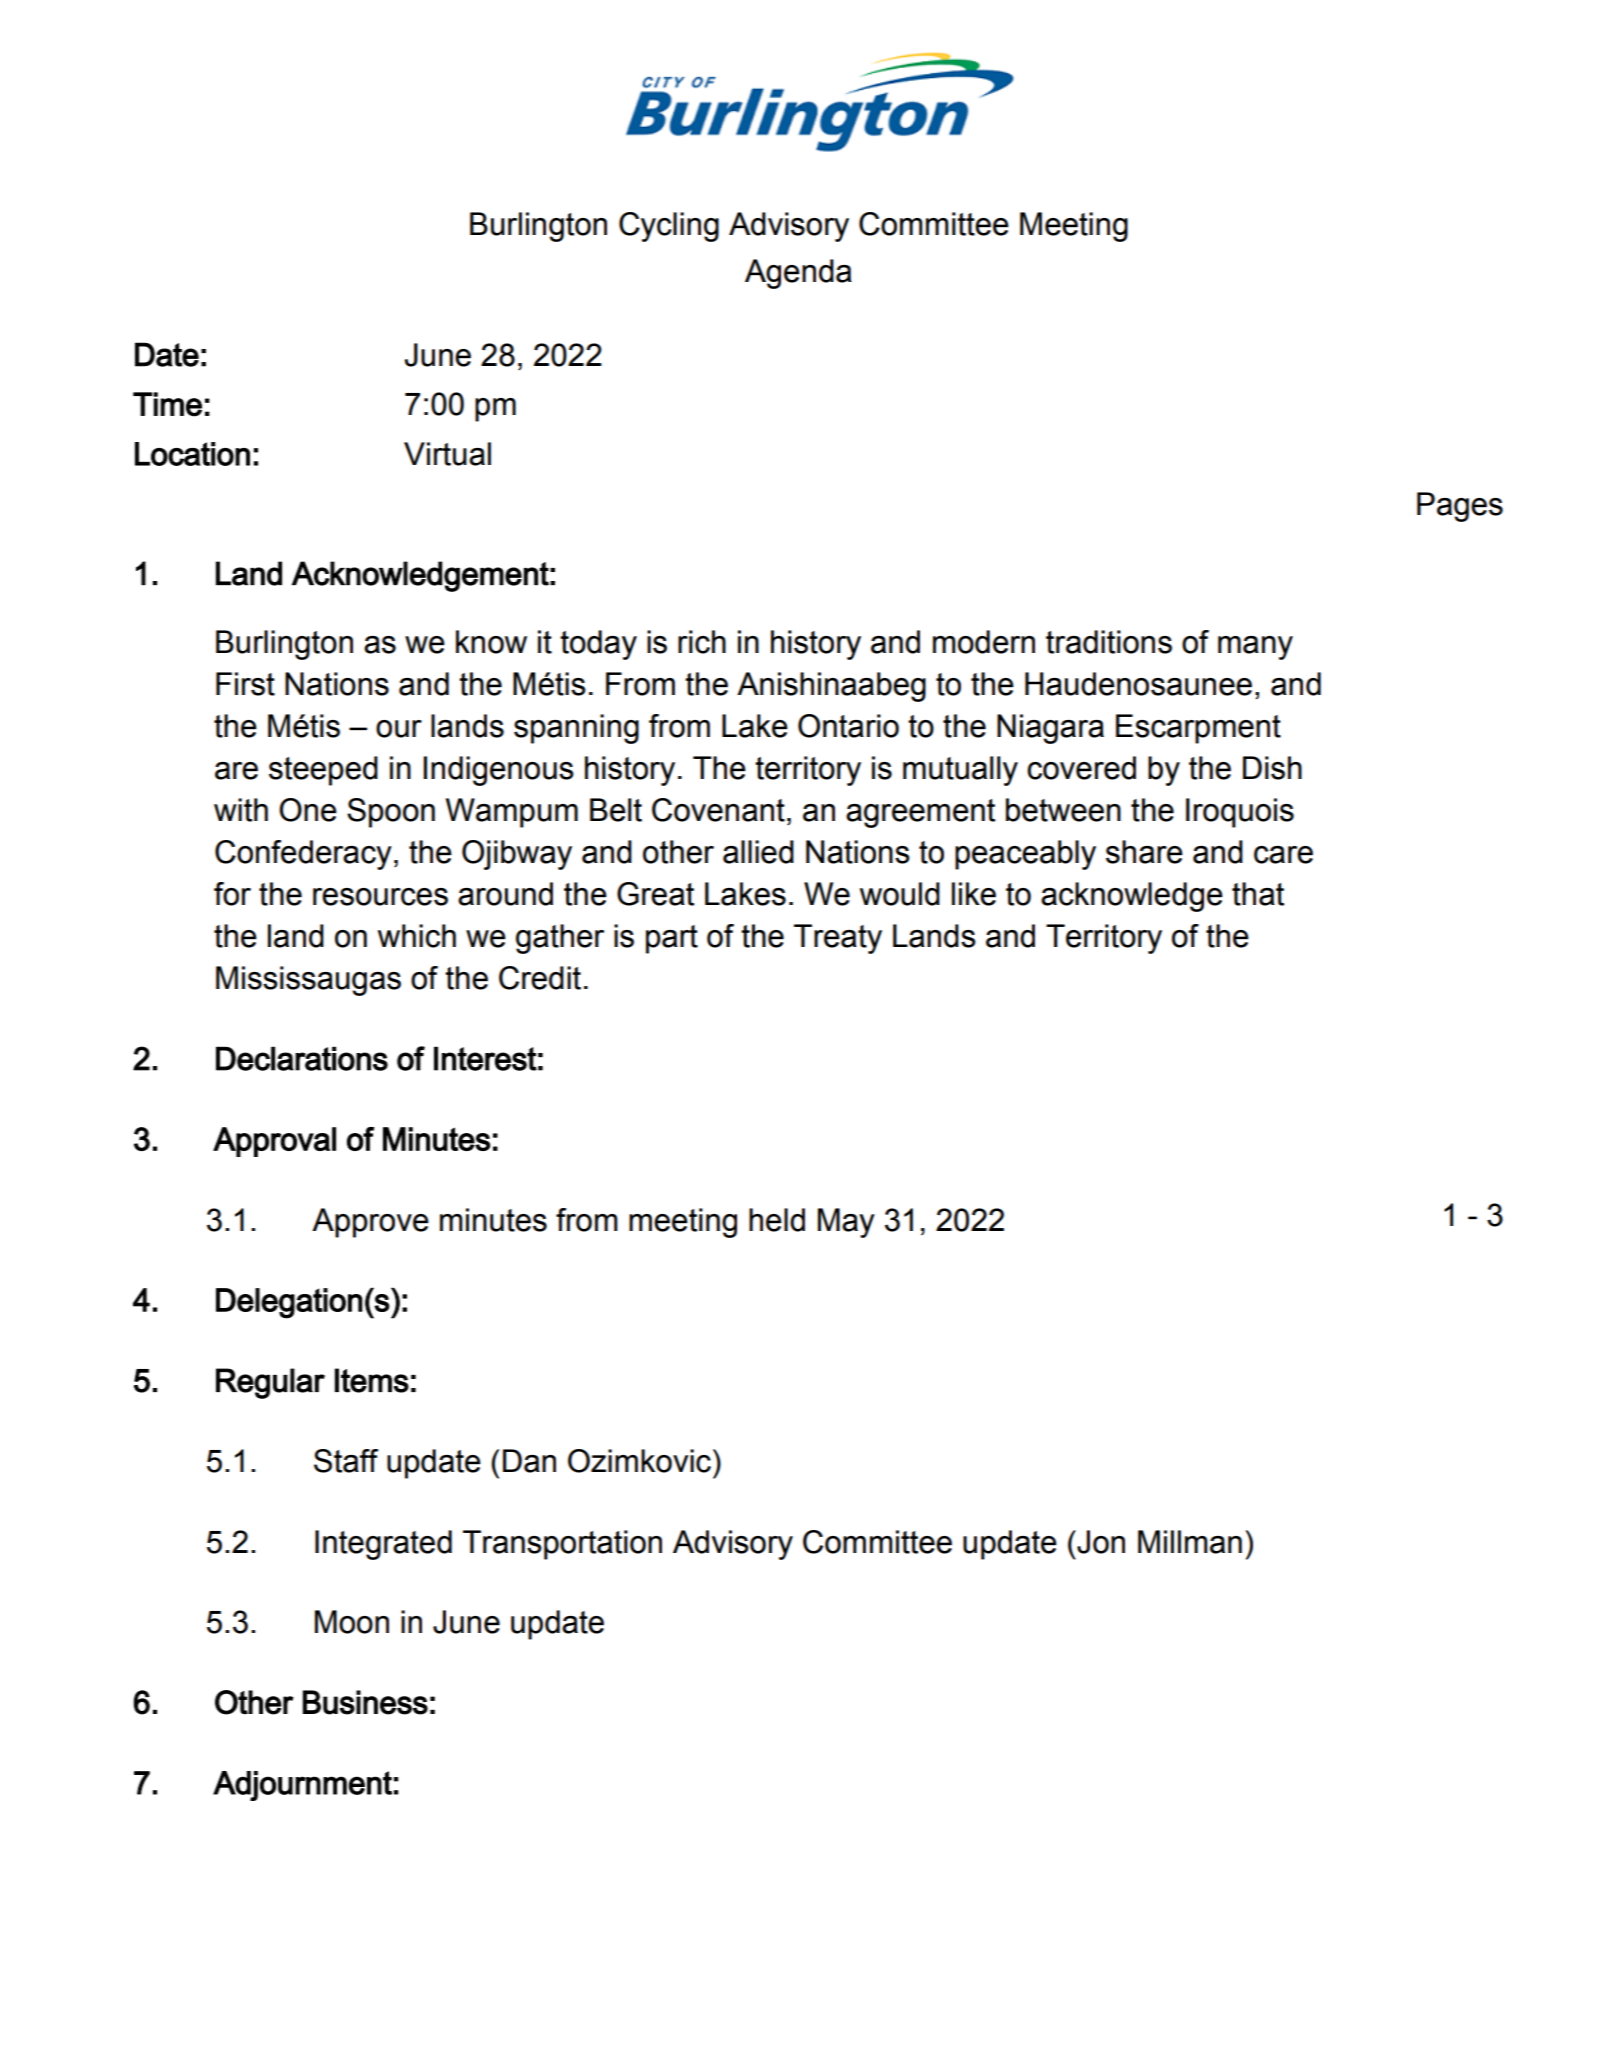  What do you see at coordinates (798, 274) in the screenshot?
I see `Agenda` at bounding box center [798, 274].
